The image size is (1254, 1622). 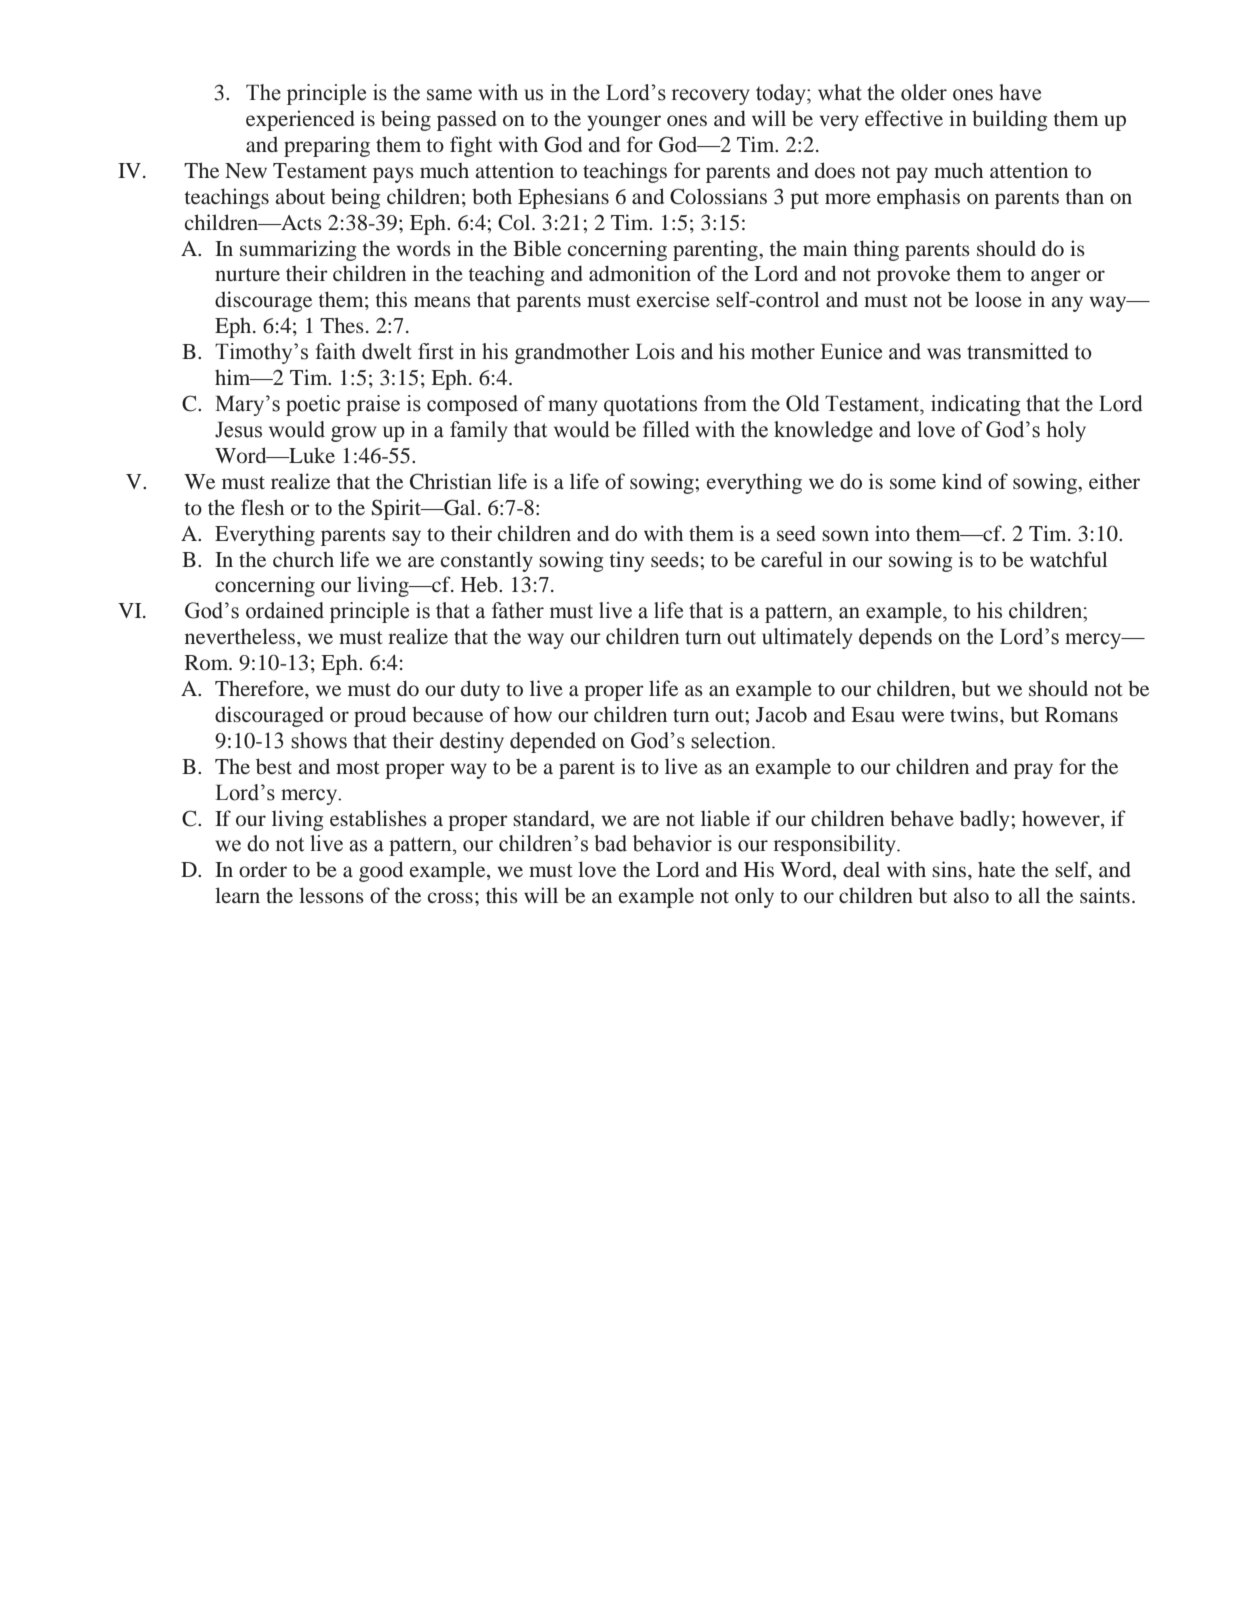 What do you see at coordinates (672, 843) in the screenshot?
I see `behavior` at bounding box center [672, 843].
